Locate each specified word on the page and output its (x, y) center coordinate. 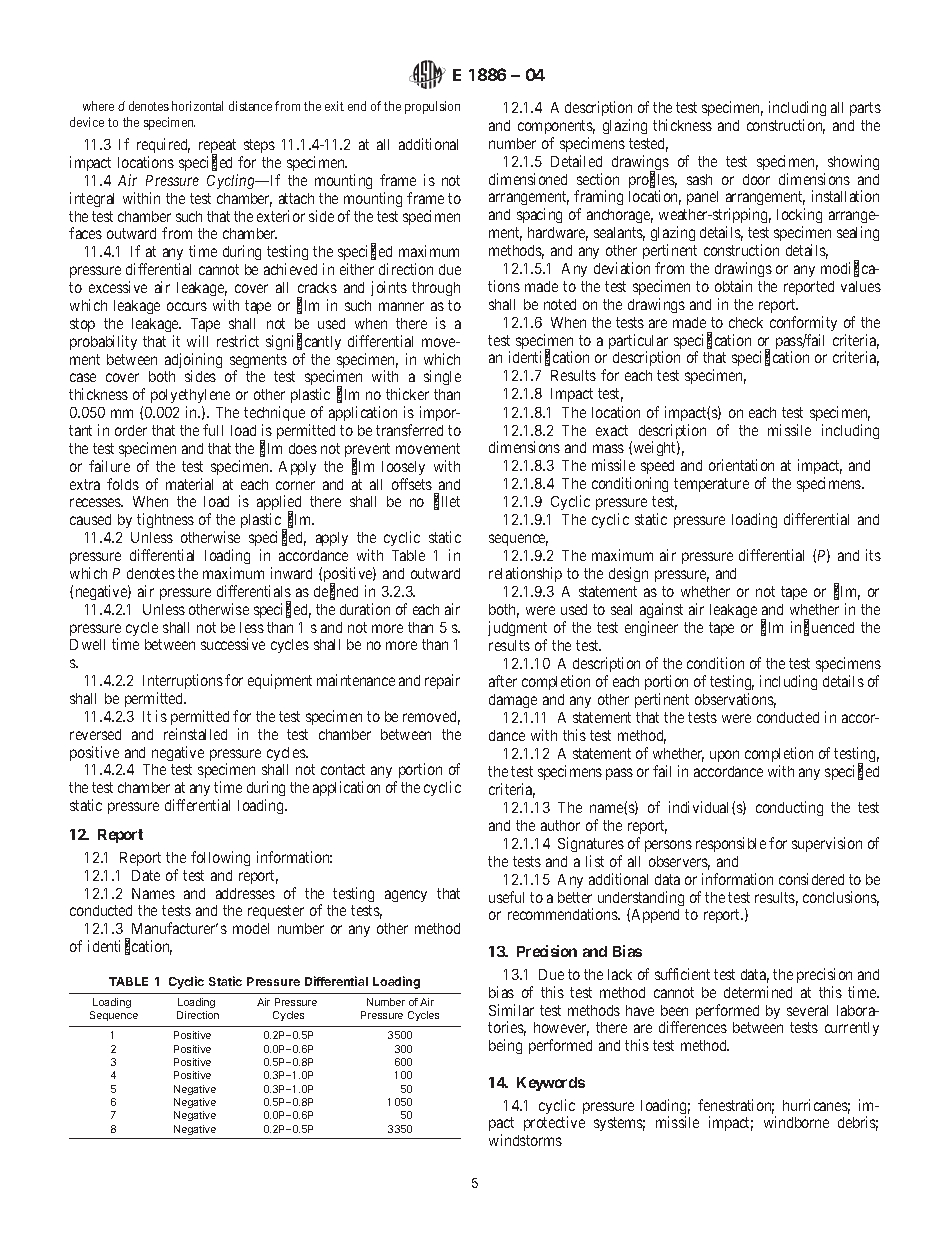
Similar (511, 1010)
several (807, 1010)
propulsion (432, 107)
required (163, 147)
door (756, 179)
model (251, 928)
